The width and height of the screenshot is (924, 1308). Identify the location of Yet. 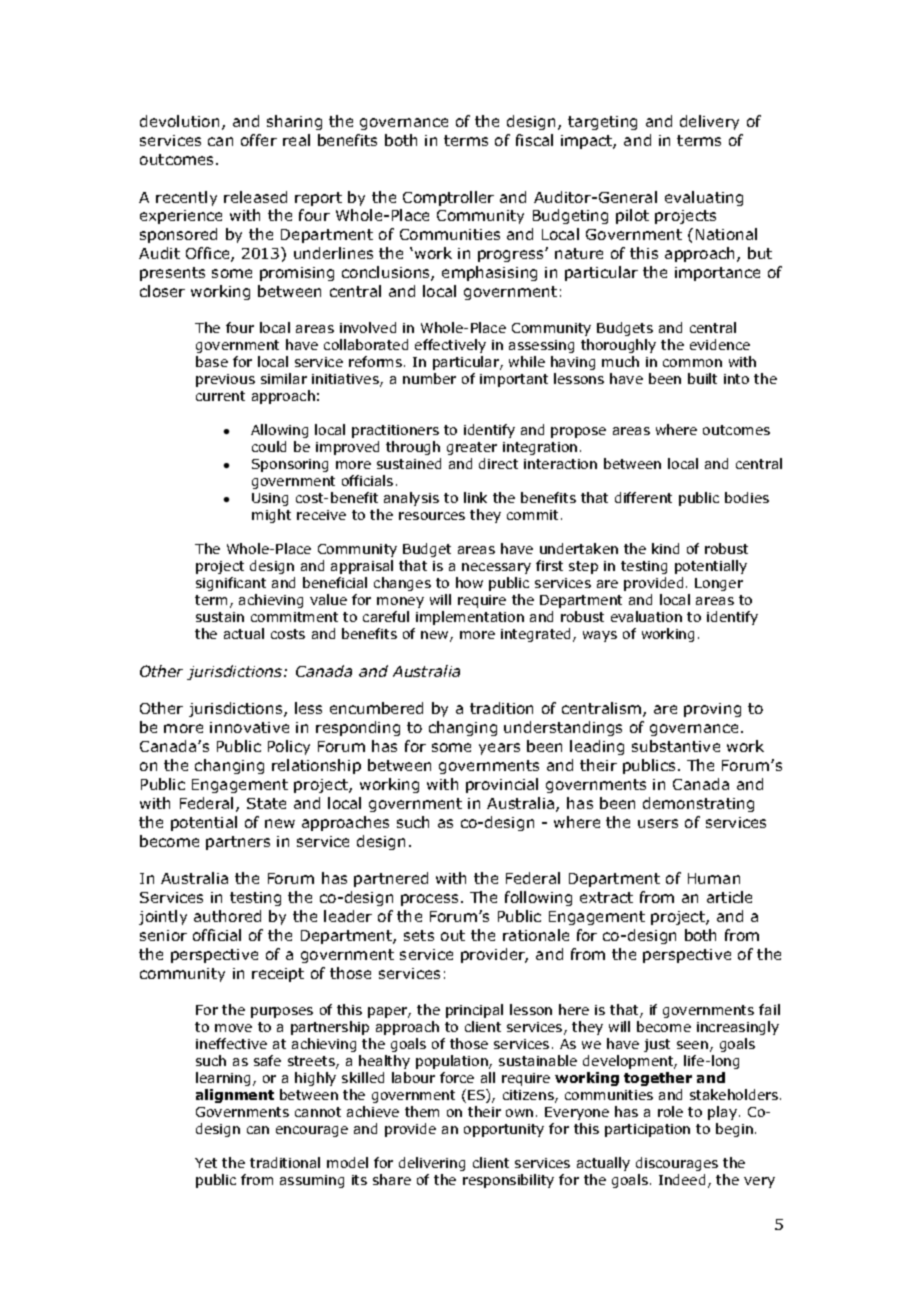
(206, 1163).
